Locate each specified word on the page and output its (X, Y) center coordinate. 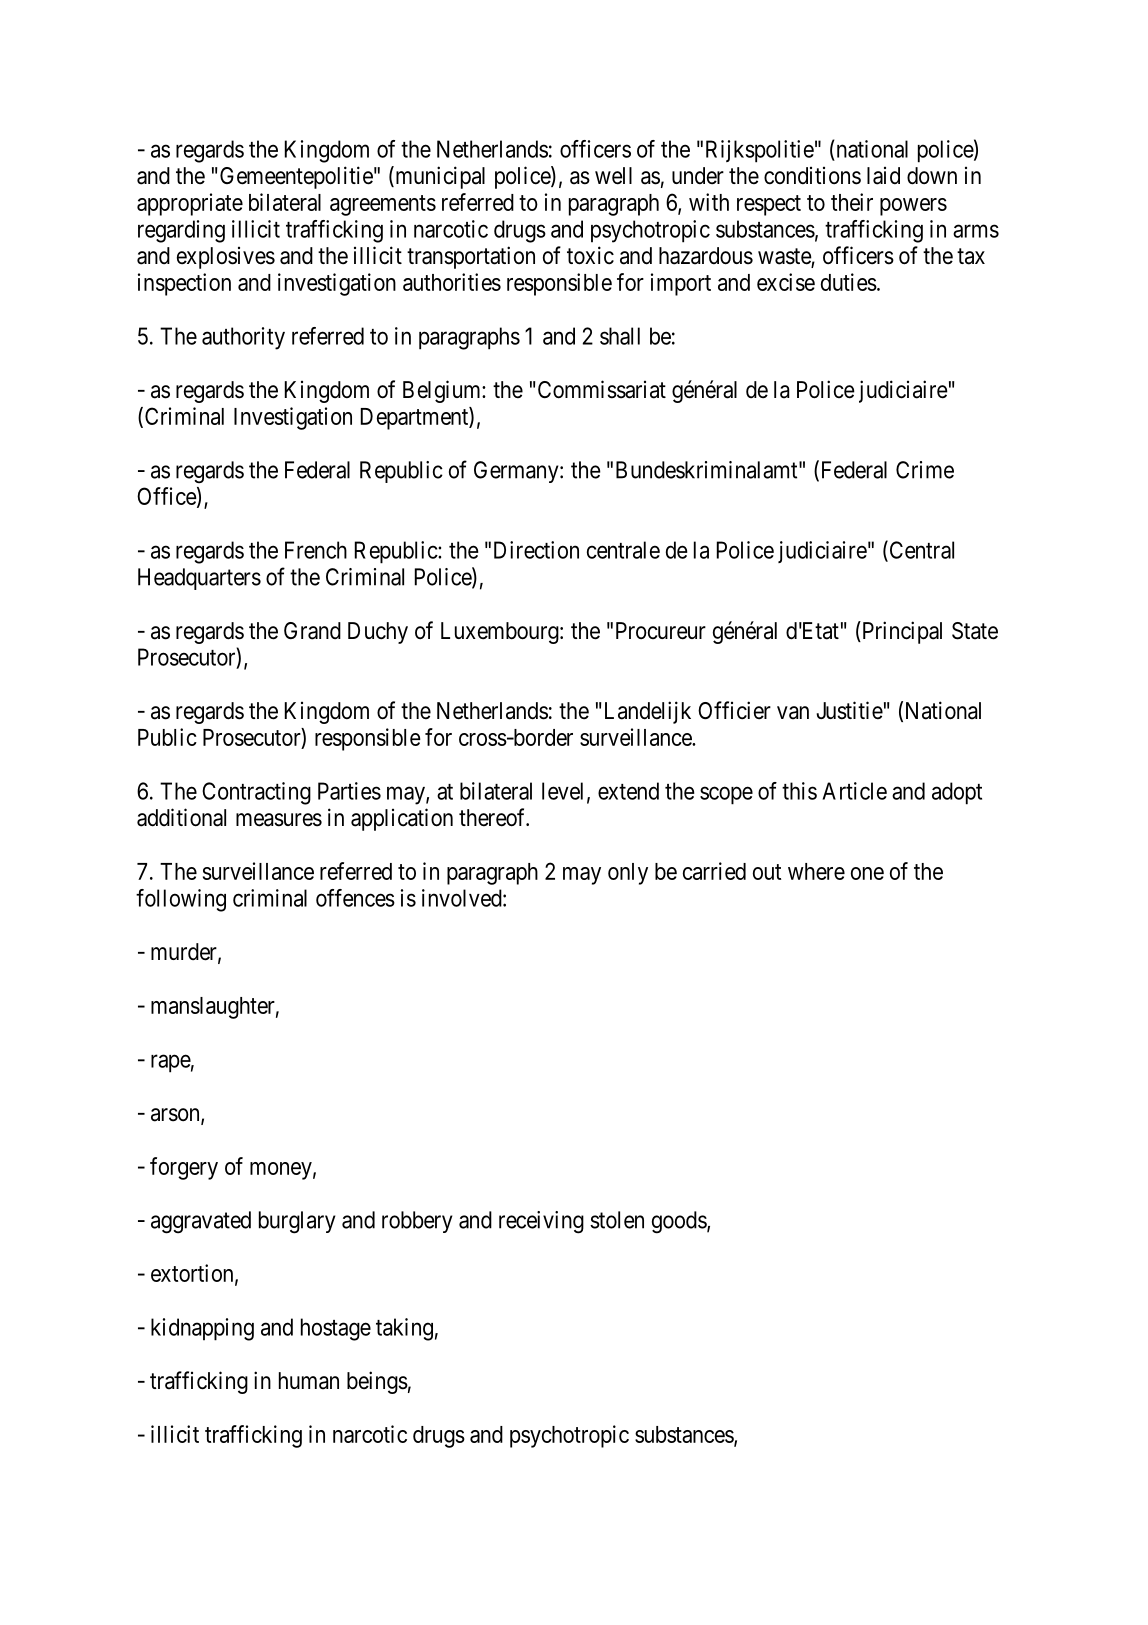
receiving (541, 1222)
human (309, 1381)
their (852, 202)
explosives (226, 258)
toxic (590, 255)
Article (854, 791)
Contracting (256, 793)
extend (628, 791)
